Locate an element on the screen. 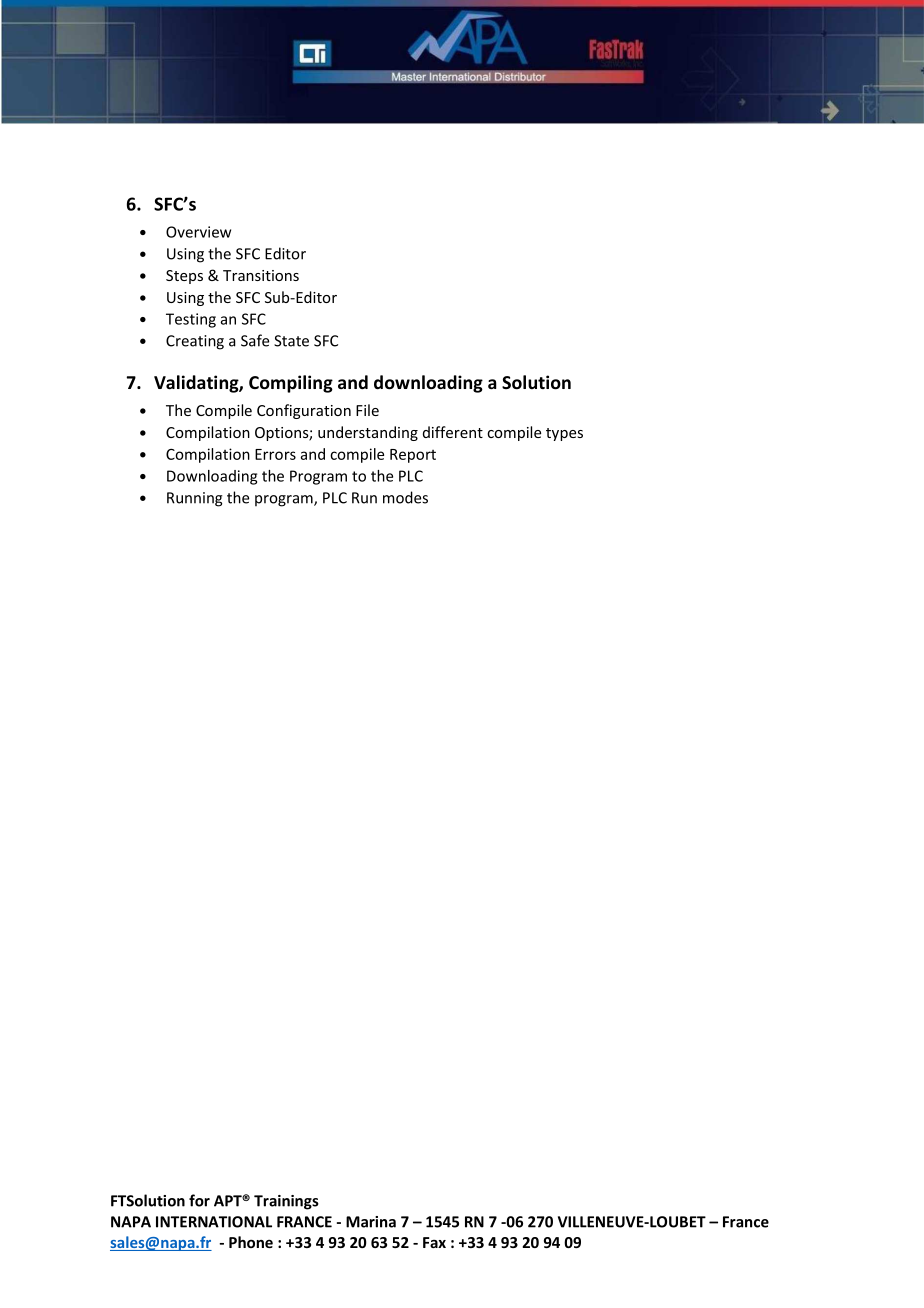 The image size is (924, 1308). State is located at coordinates (291, 341).
